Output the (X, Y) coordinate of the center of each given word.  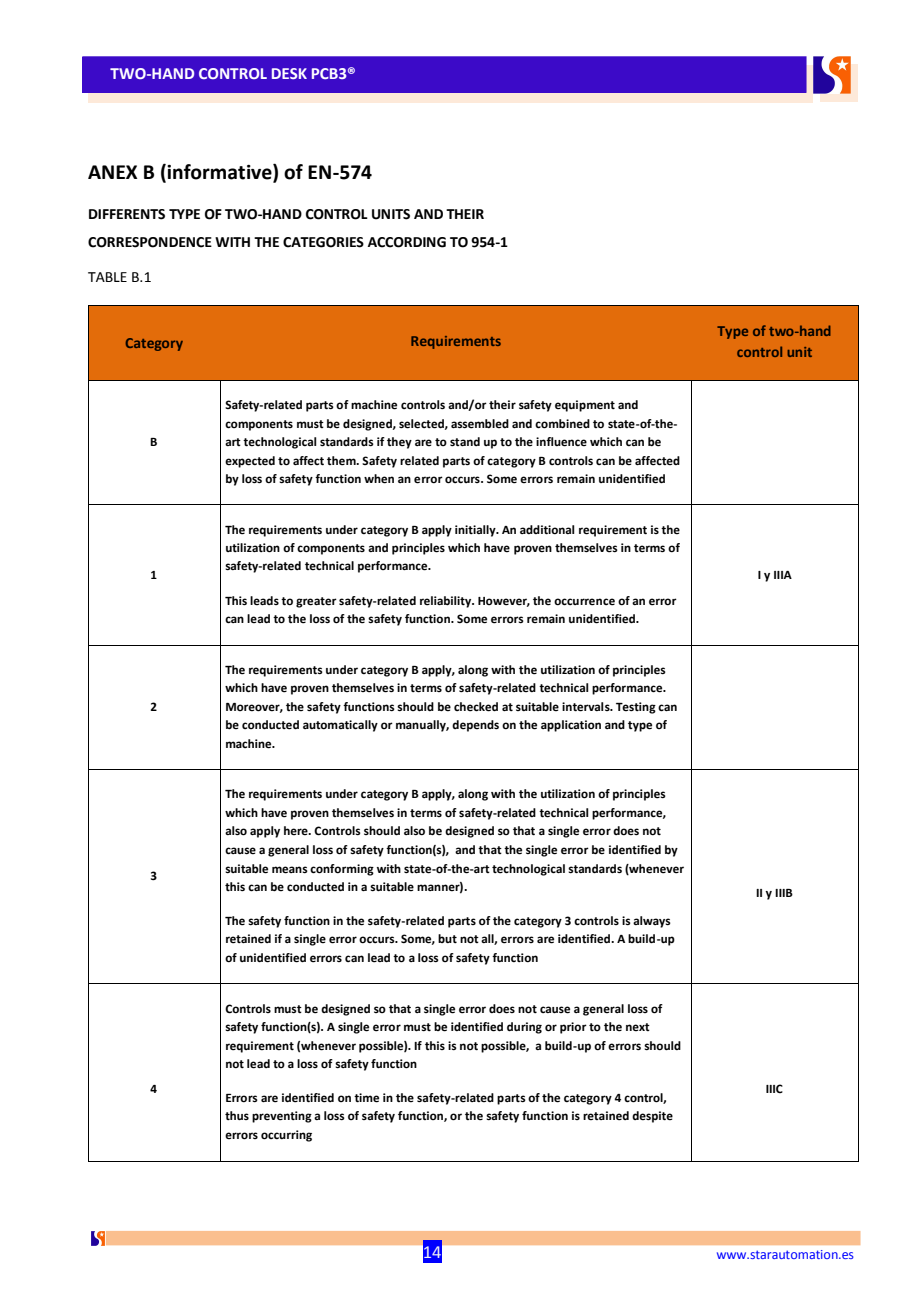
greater (316, 602)
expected (250, 462)
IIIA (783, 575)
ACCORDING (407, 242)
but (447, 938)
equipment (585, 406)
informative (219, 172)
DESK (289, 73)
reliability (447, 602)
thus (237, 1115)
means (290, 870)
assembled (480, 424)
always (652, 922)
